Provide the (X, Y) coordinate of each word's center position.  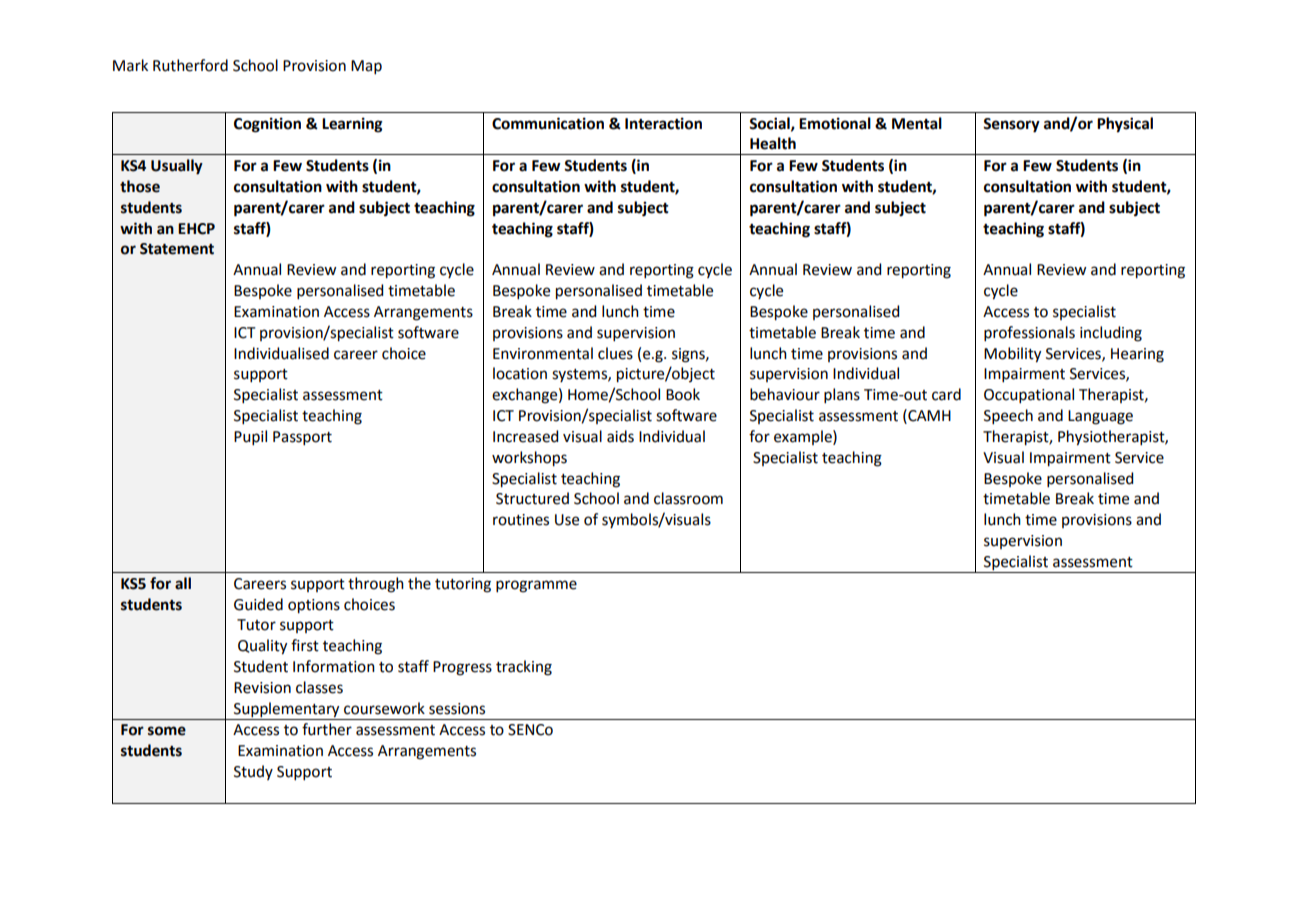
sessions (457, 709)
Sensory (1011, 125)
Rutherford (190, 65)
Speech (1008, 416)
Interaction (663, 123)
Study (253, 772)
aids (620, 436)
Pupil (250, 437)
